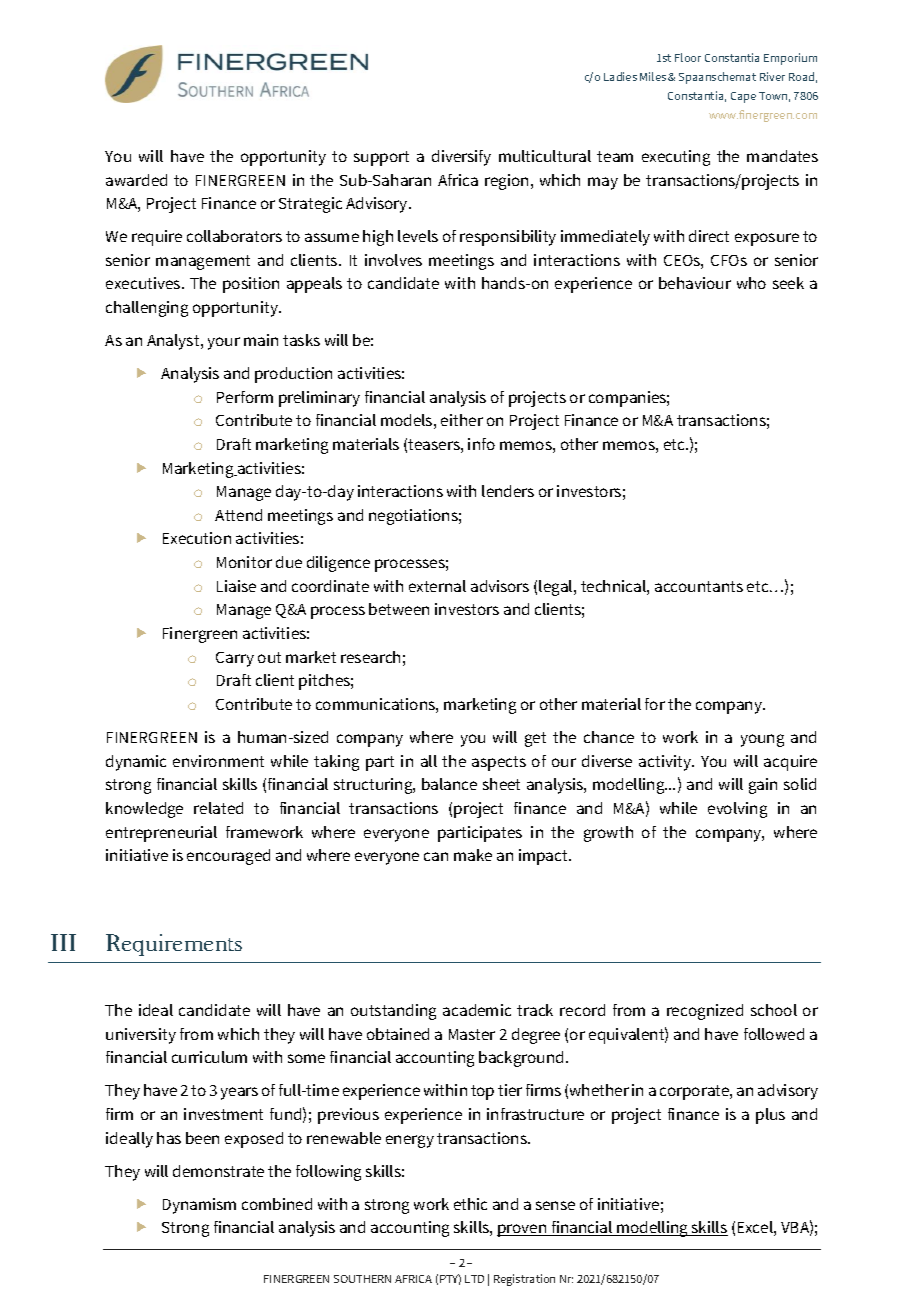  Describe the element at coordinates (705, 1012) in the page. I see `recognized` at that location.
